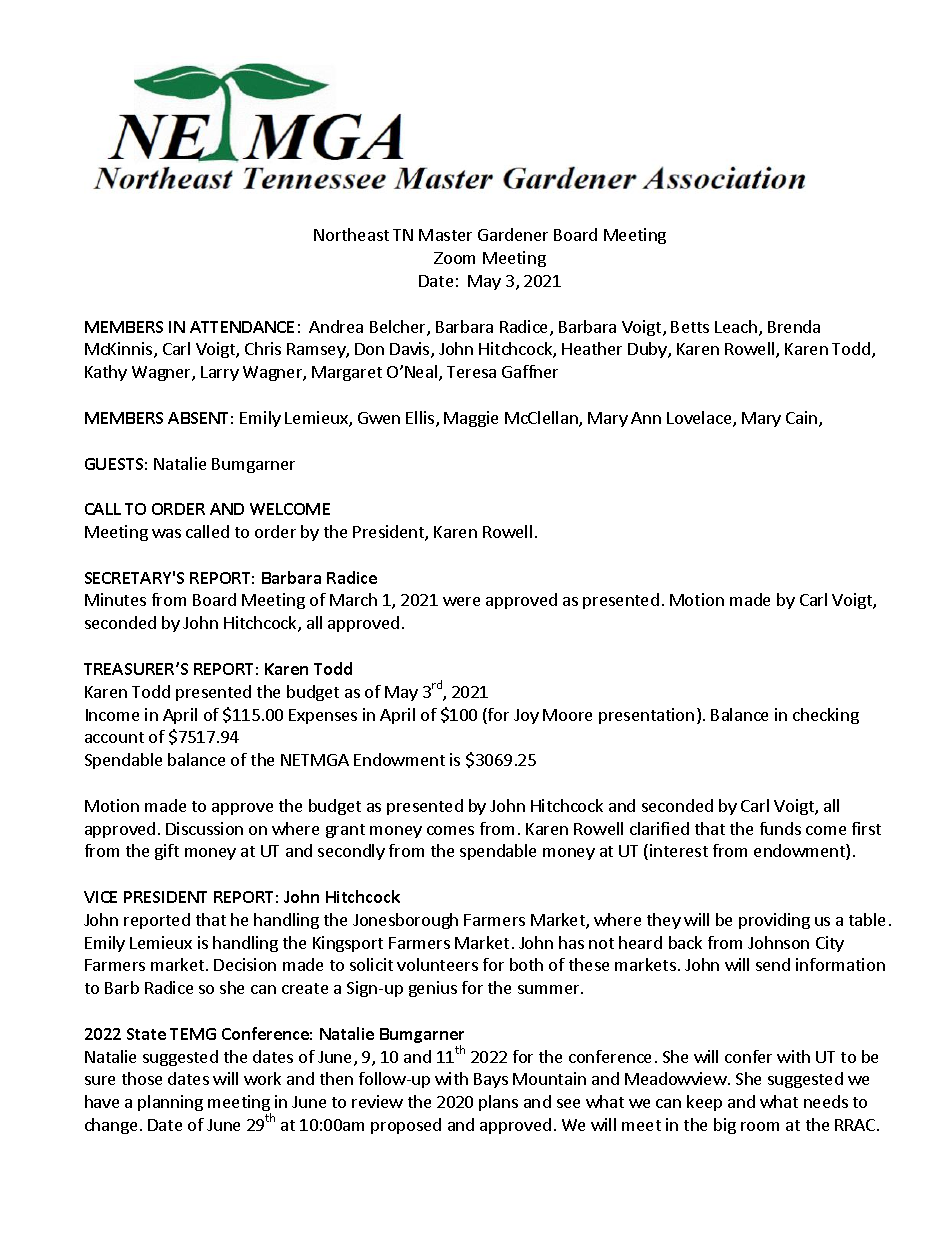 The height and width of the document is (1233, 952). I want to click on plans, so click(498, 1103).
